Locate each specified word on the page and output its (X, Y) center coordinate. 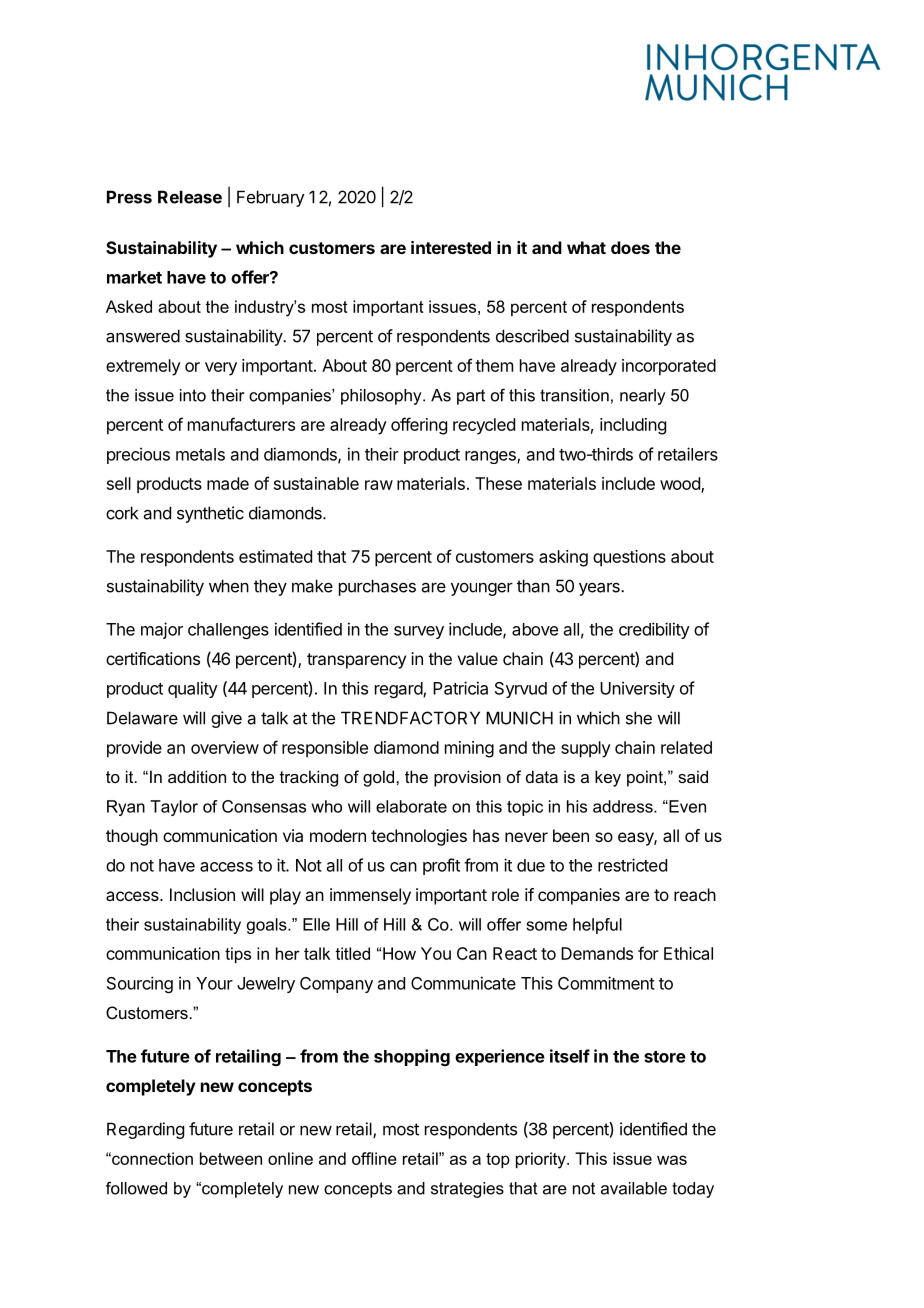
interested (451, 247)
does (630, 247)
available (634, 1188)
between (231, 1158)
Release (190, 197)
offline (374, 1158)
